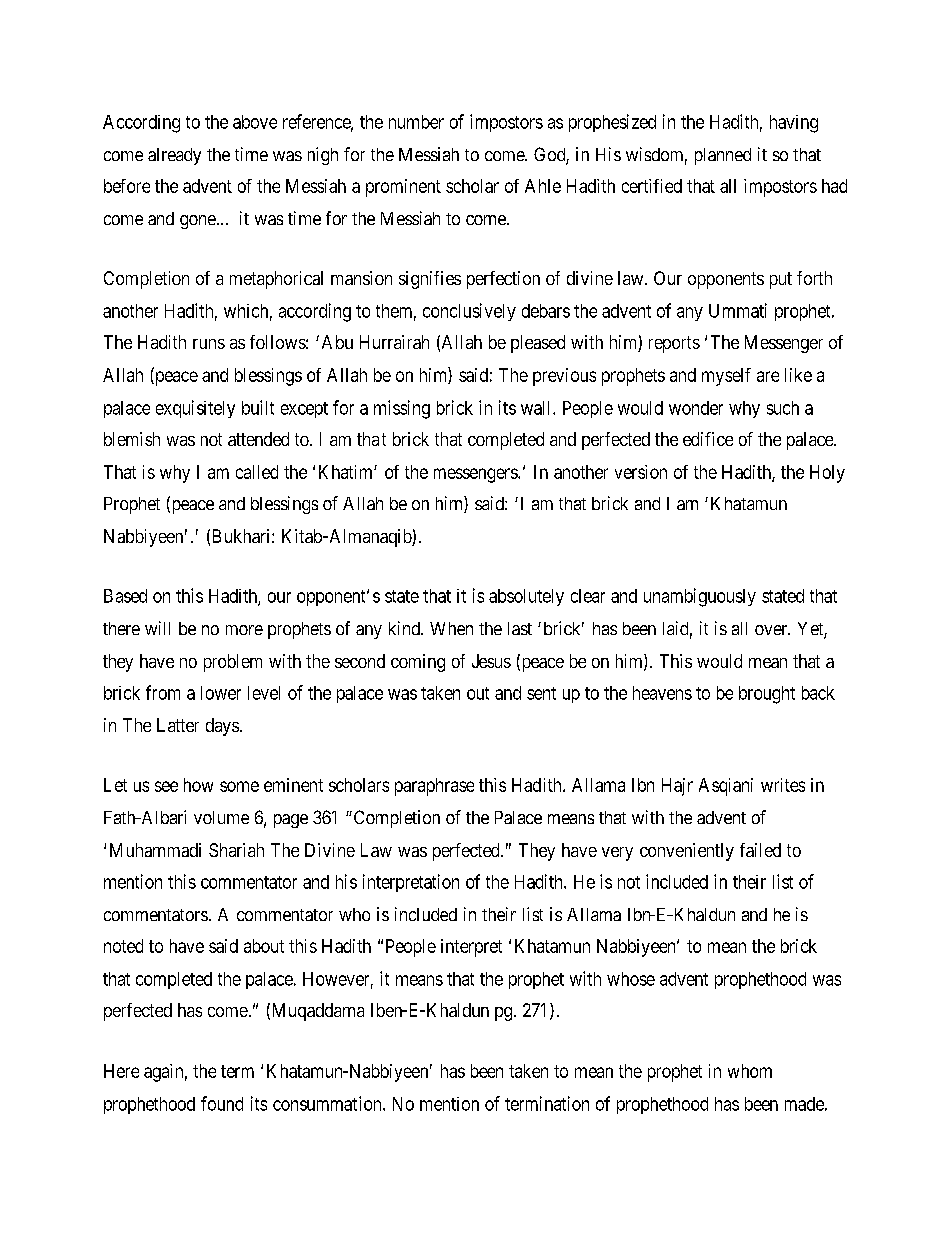 The image size is (952, 1233). Describe the element at coordinates (726, 377) in the screenshot. I see `myself` at that location.
